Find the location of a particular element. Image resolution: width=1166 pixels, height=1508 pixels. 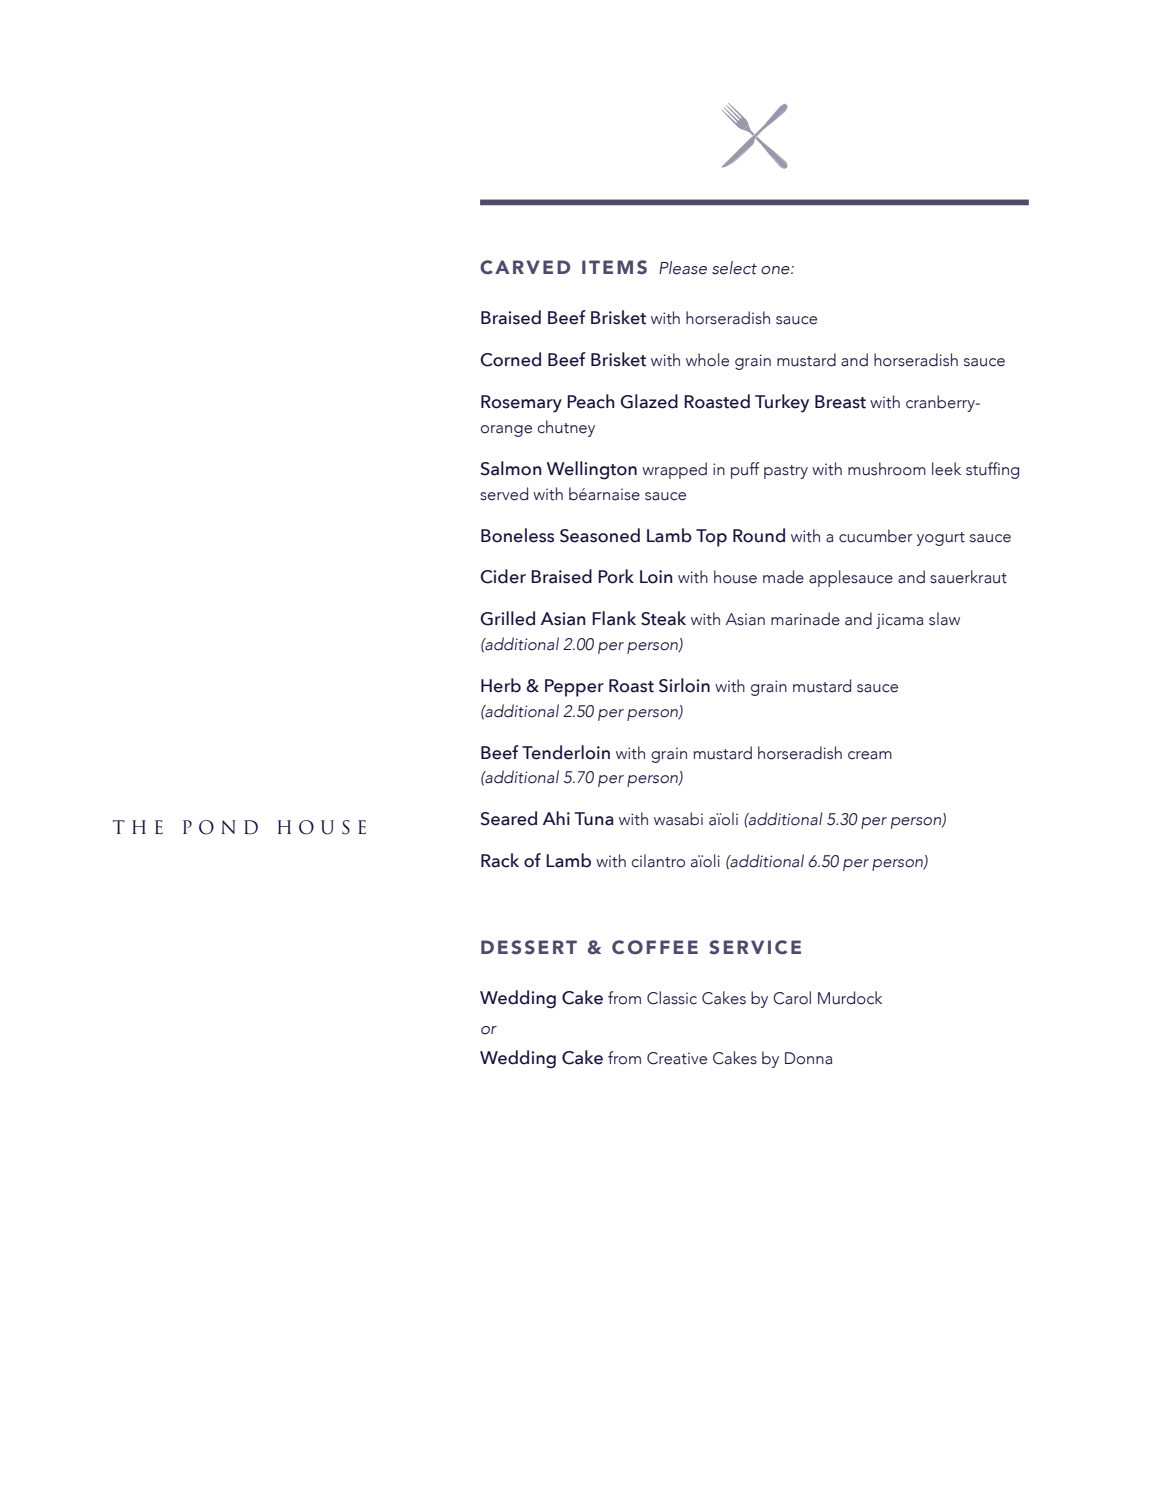

Pond is located at coordinates (220, 827).
